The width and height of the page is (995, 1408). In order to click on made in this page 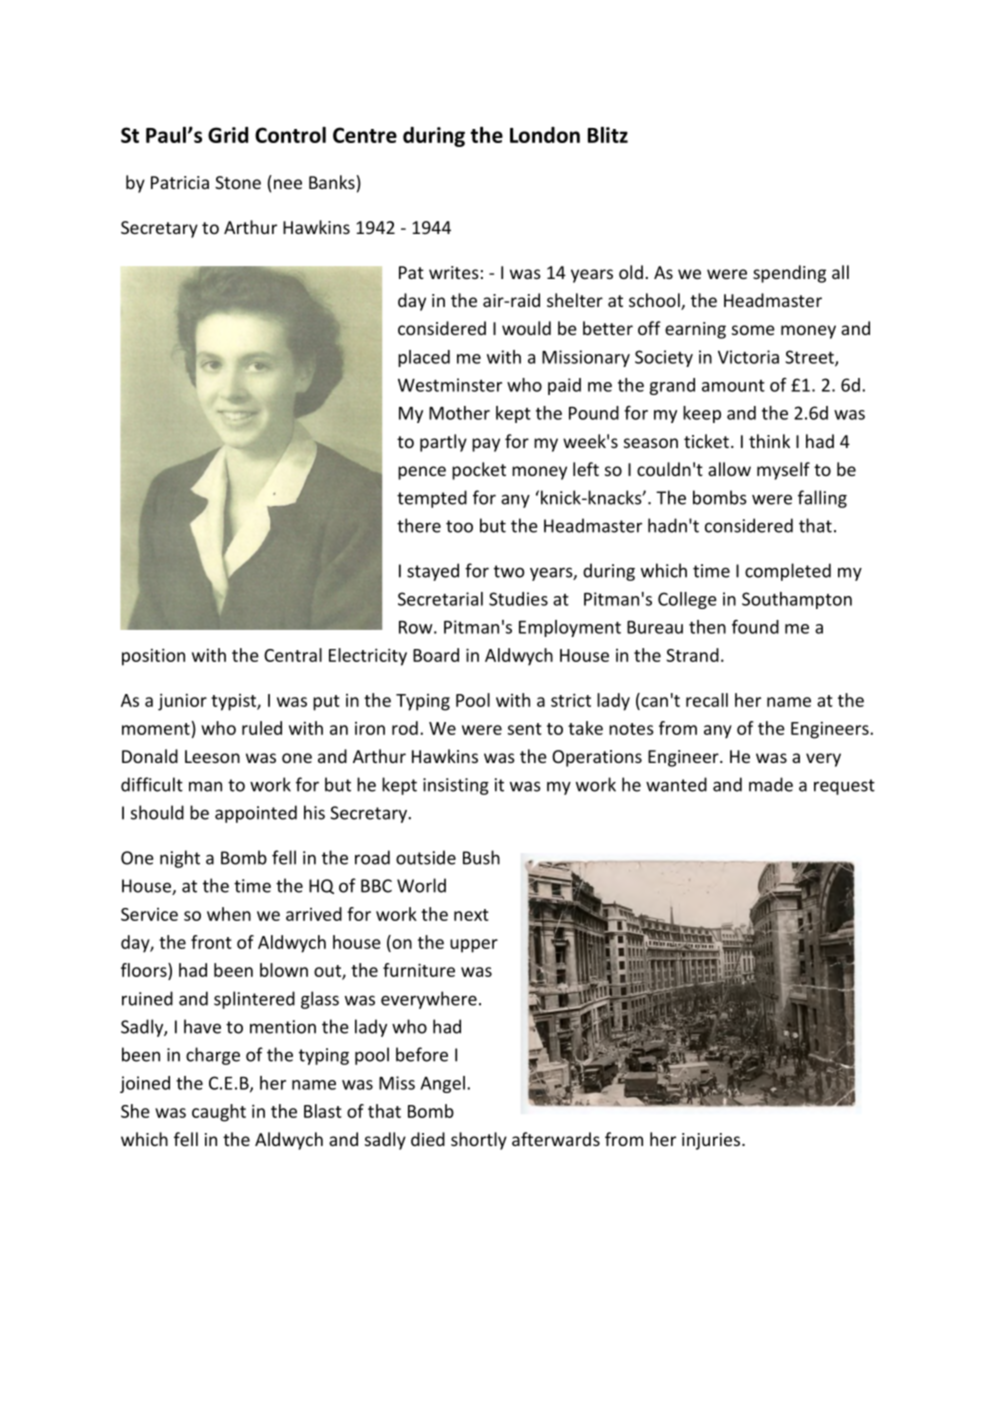, I will do `click(771, 784)`.
